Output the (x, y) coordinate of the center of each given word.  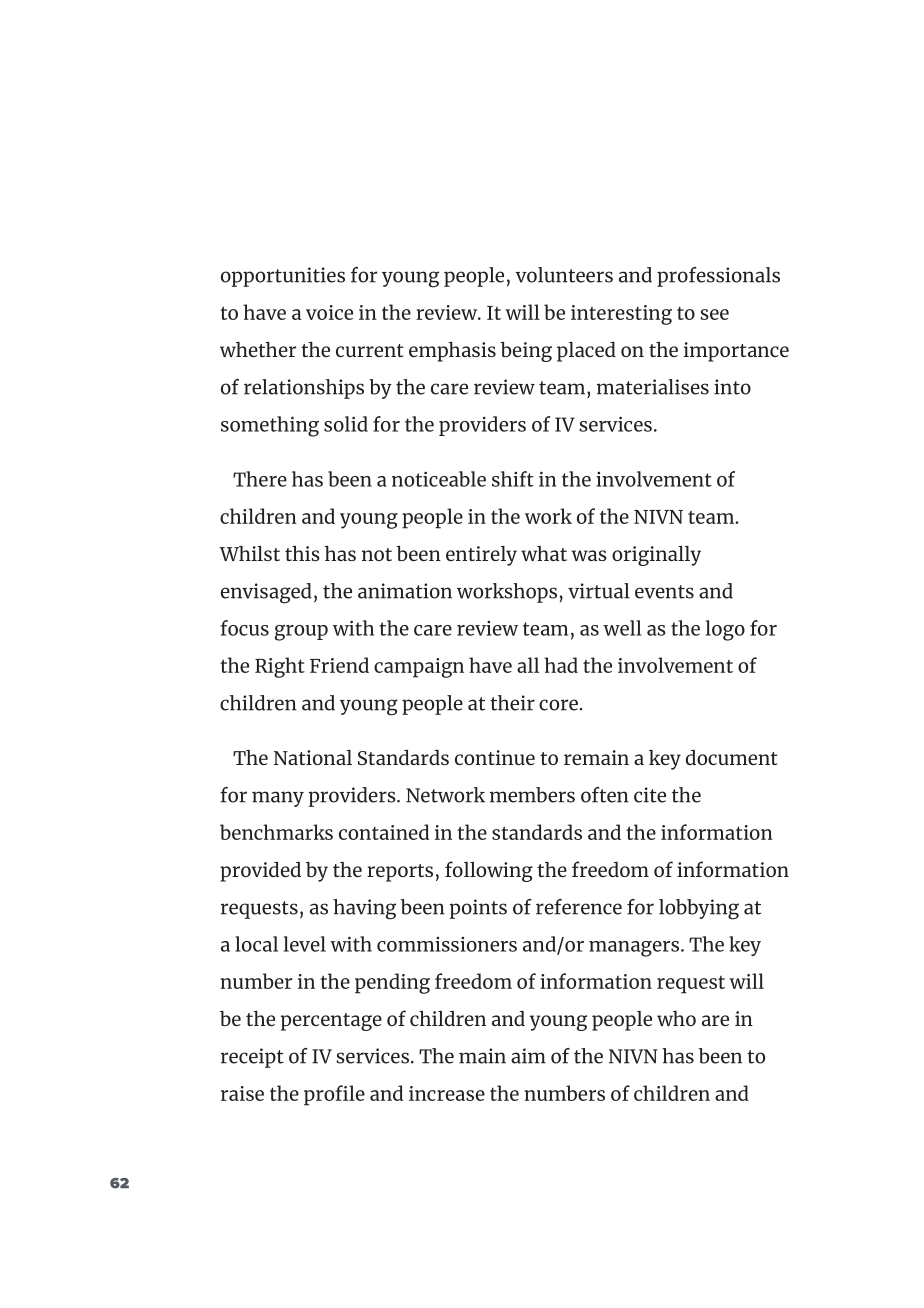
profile (334, 1095)
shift (513, 479)
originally (656, 556)
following (489, 871)
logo (725, 630)
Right (280, 667)
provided (260, 872)
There (260, 479)
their (512, 703)
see (714, 314)
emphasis (452, 351)
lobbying (699, 909)
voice (329, 312)
